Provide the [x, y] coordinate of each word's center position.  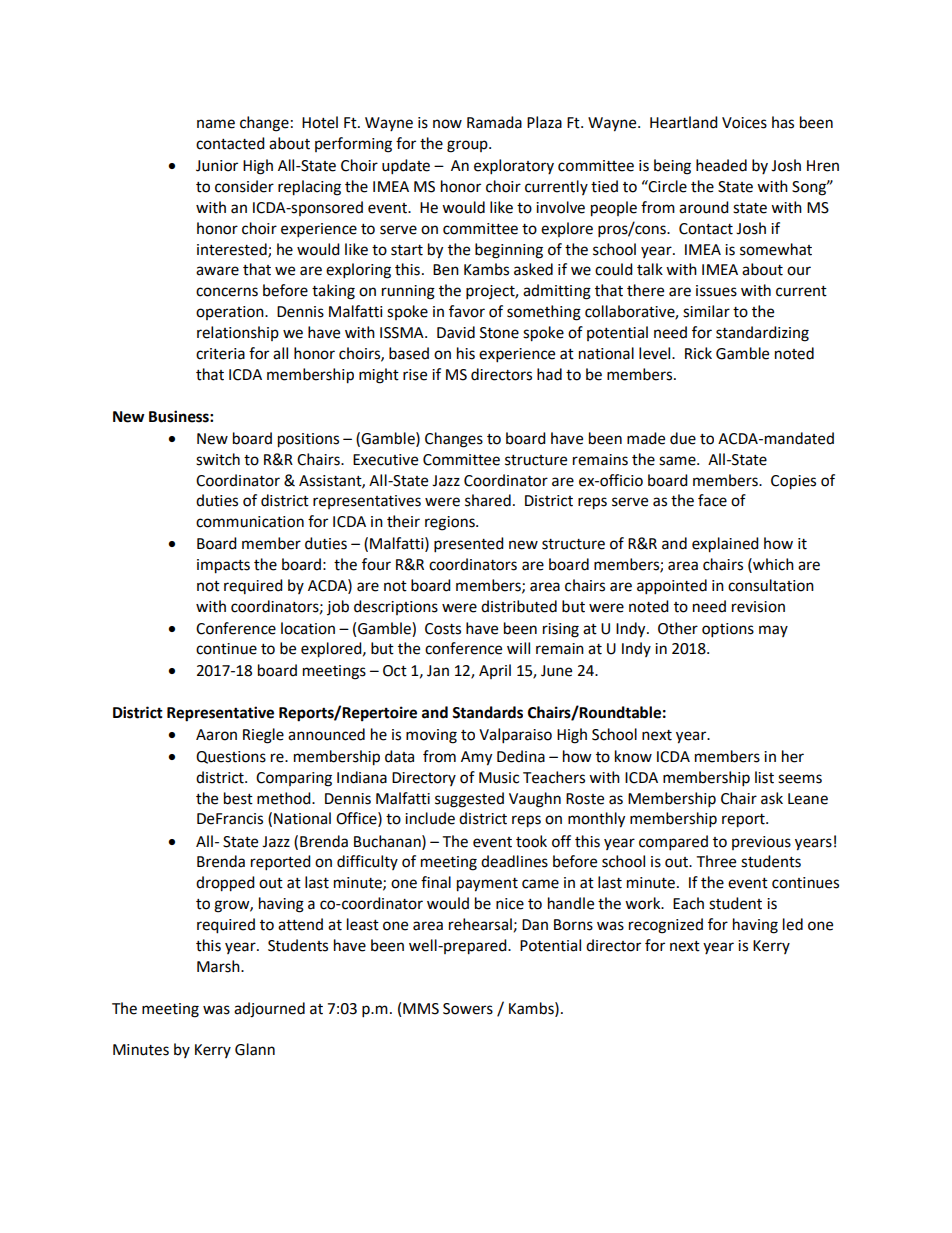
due [683, 438]
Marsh [219, 966]
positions [308, 440]
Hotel [320, 122]
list [764, 777]
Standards [487, 712]
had [549, 374]
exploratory [514, 167]
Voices [744, 123]
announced [326, 734]
